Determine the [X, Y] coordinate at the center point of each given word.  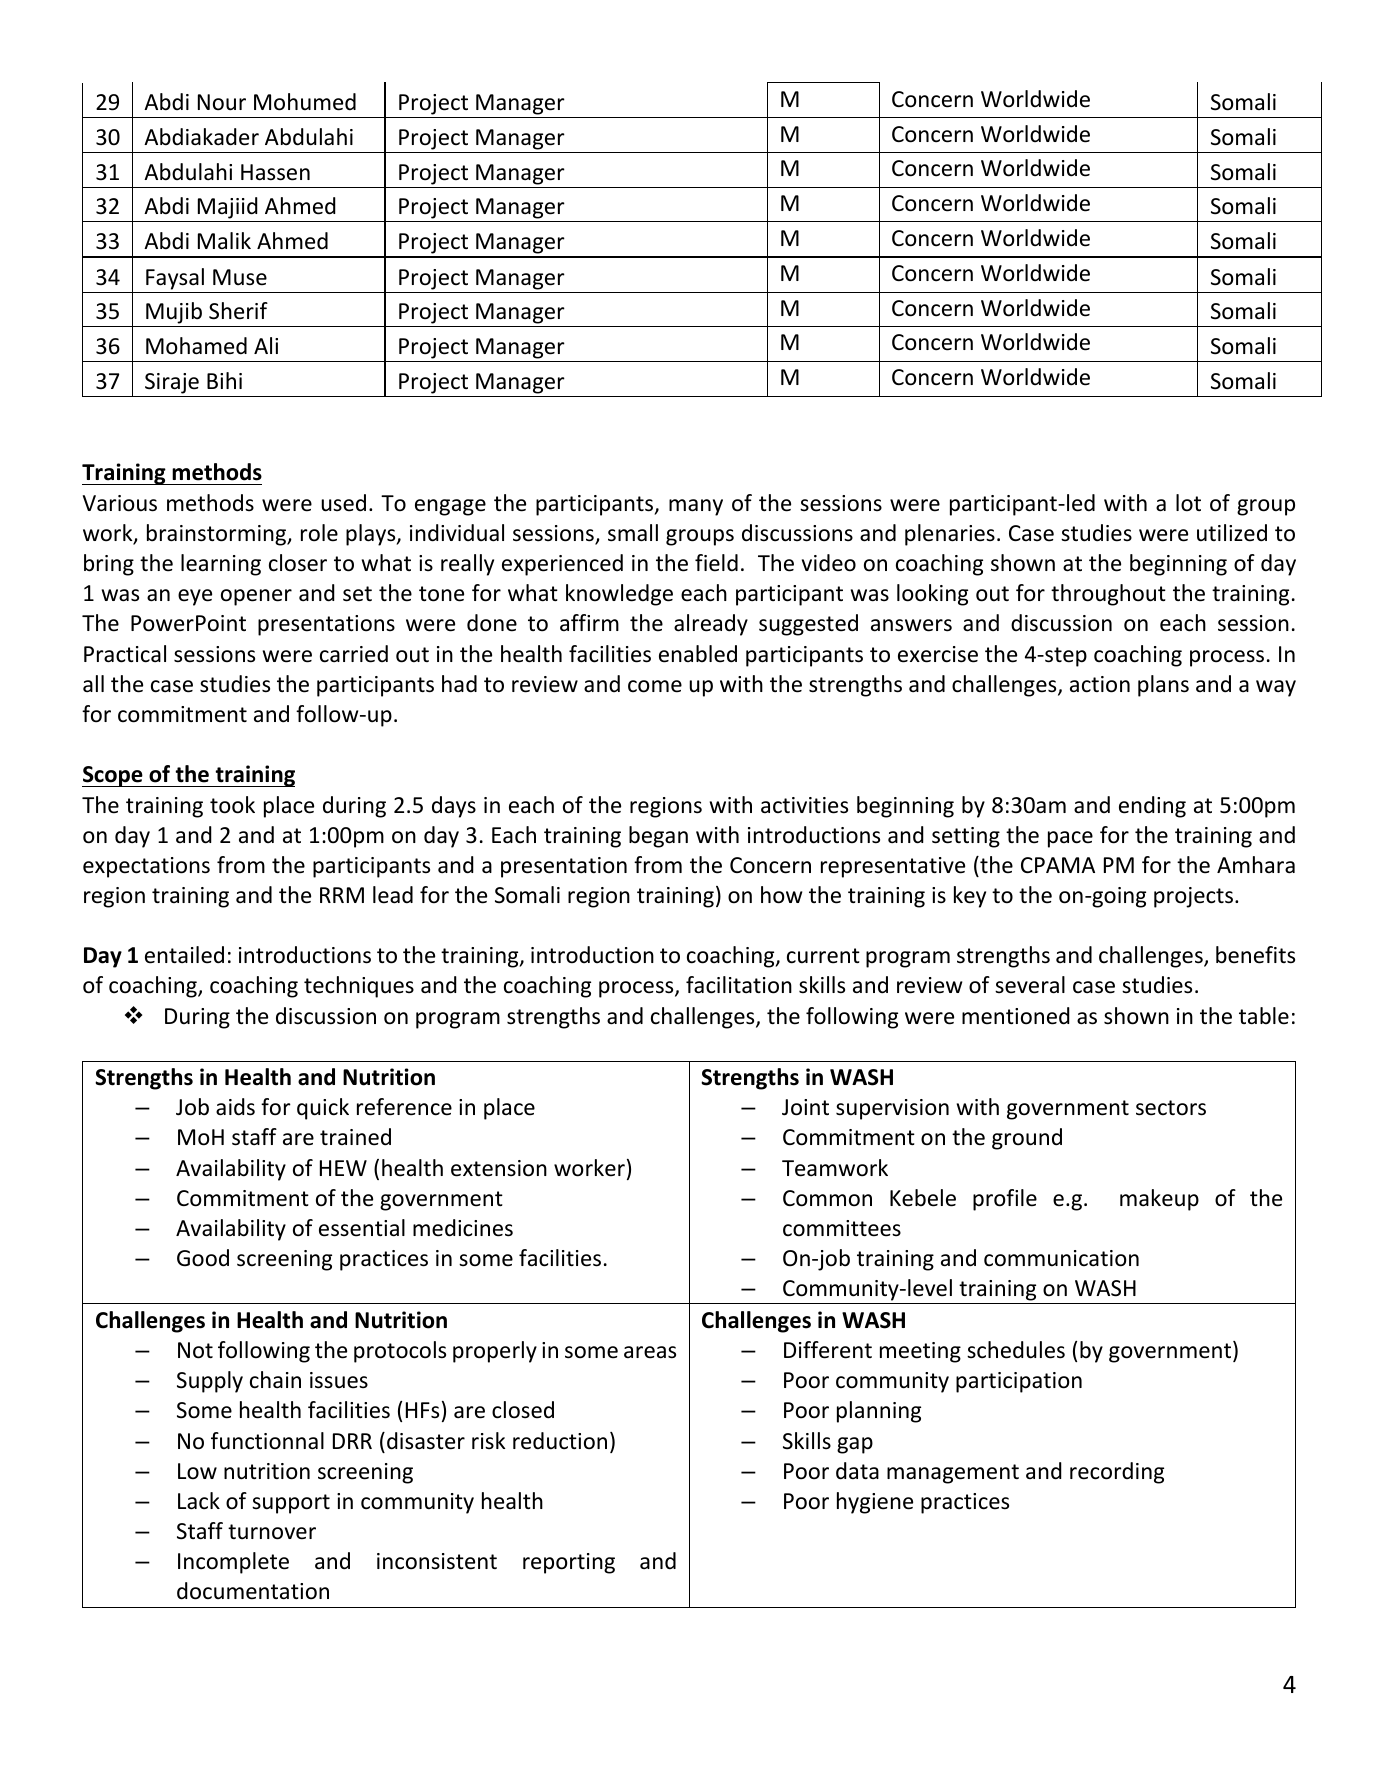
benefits [1255, 955]
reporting [569, 1563]
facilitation [739, 985]
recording [1117, 1473]
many [696, 507]
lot [1188, 503]
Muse [240, 277]
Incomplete [233, 1563]
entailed [184, 955]
